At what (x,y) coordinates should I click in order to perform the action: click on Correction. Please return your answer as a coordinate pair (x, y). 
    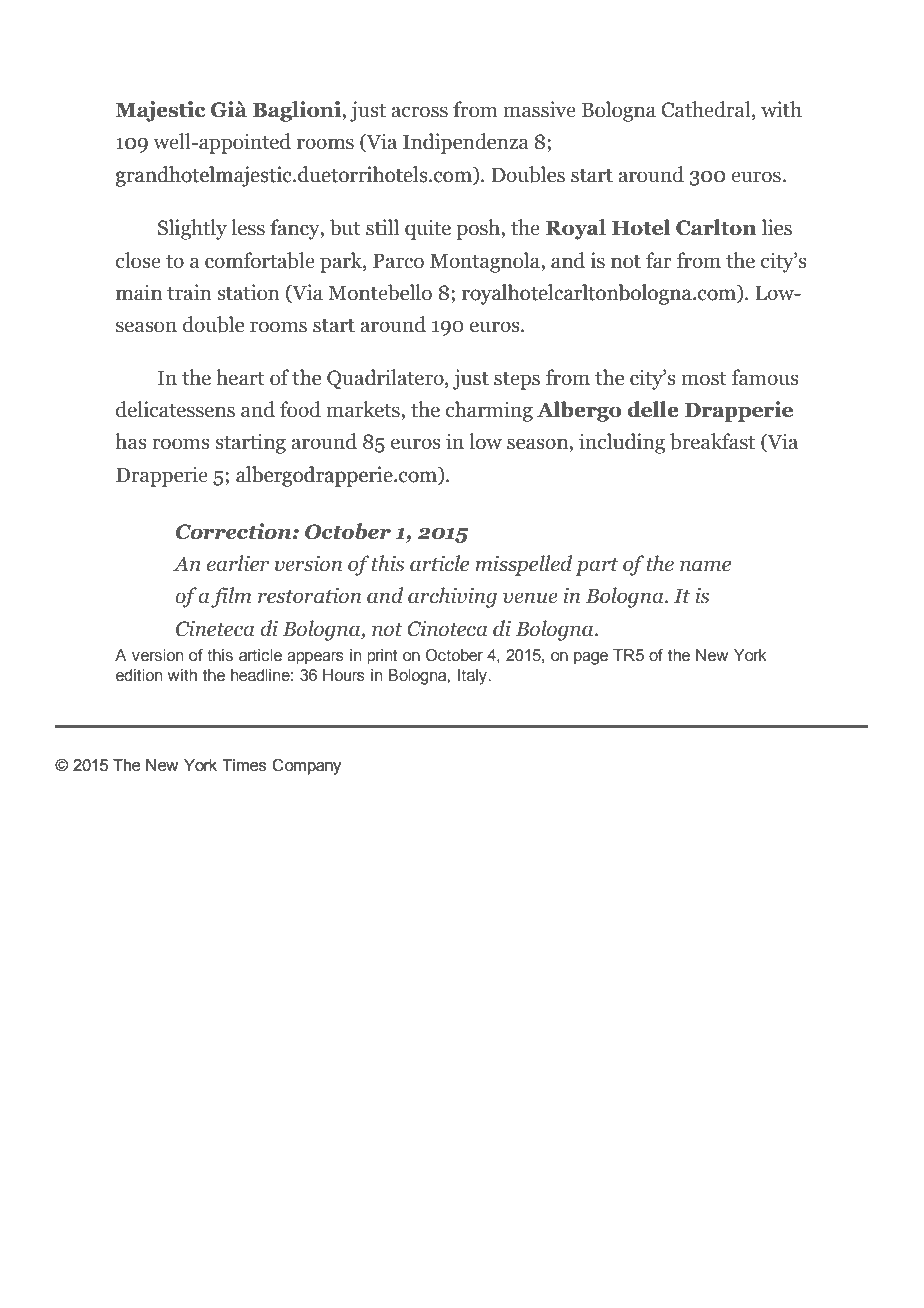
    Looking at the image, I should click on (235, 531).
